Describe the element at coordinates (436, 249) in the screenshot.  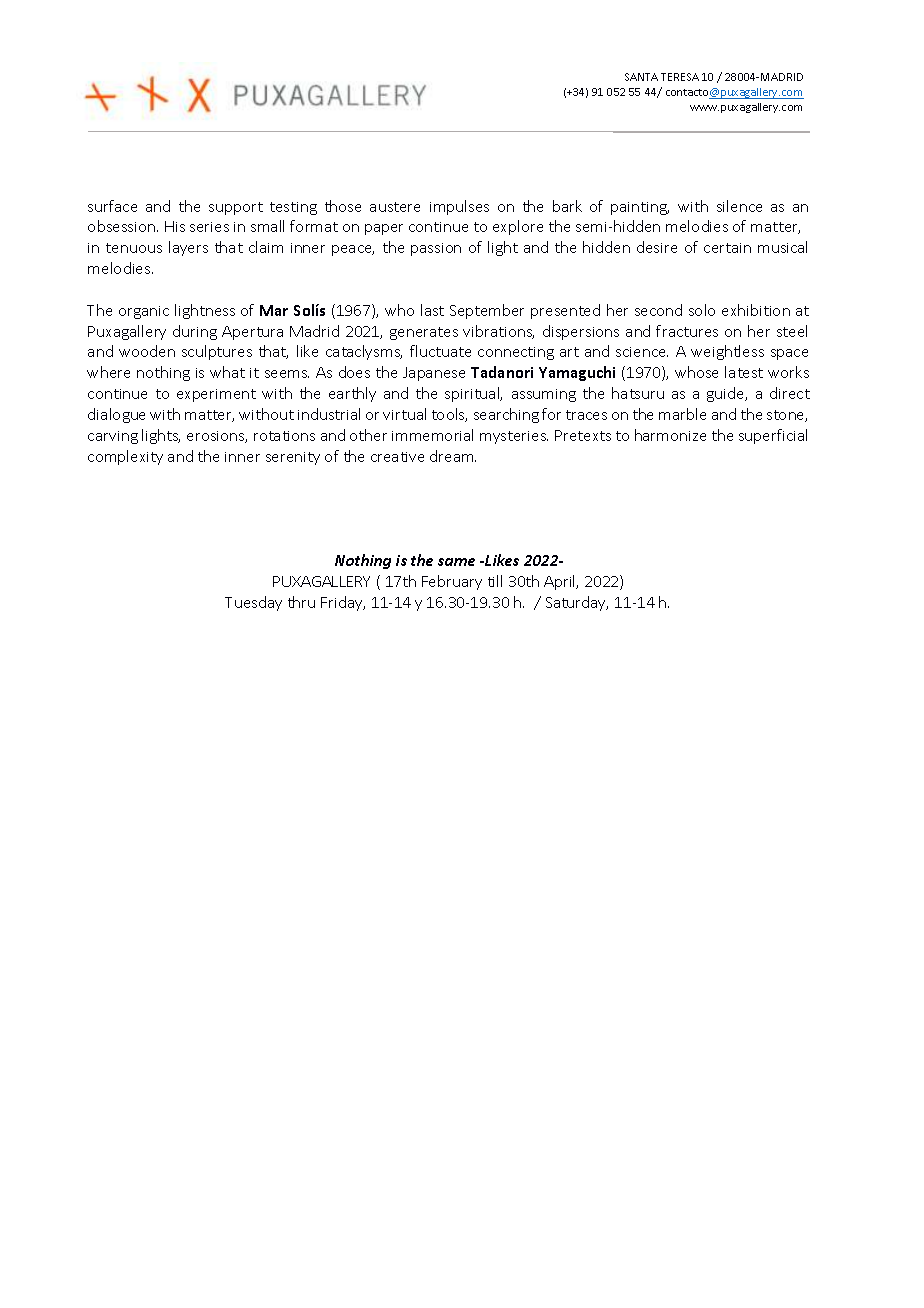
I see `passion` at that location.
